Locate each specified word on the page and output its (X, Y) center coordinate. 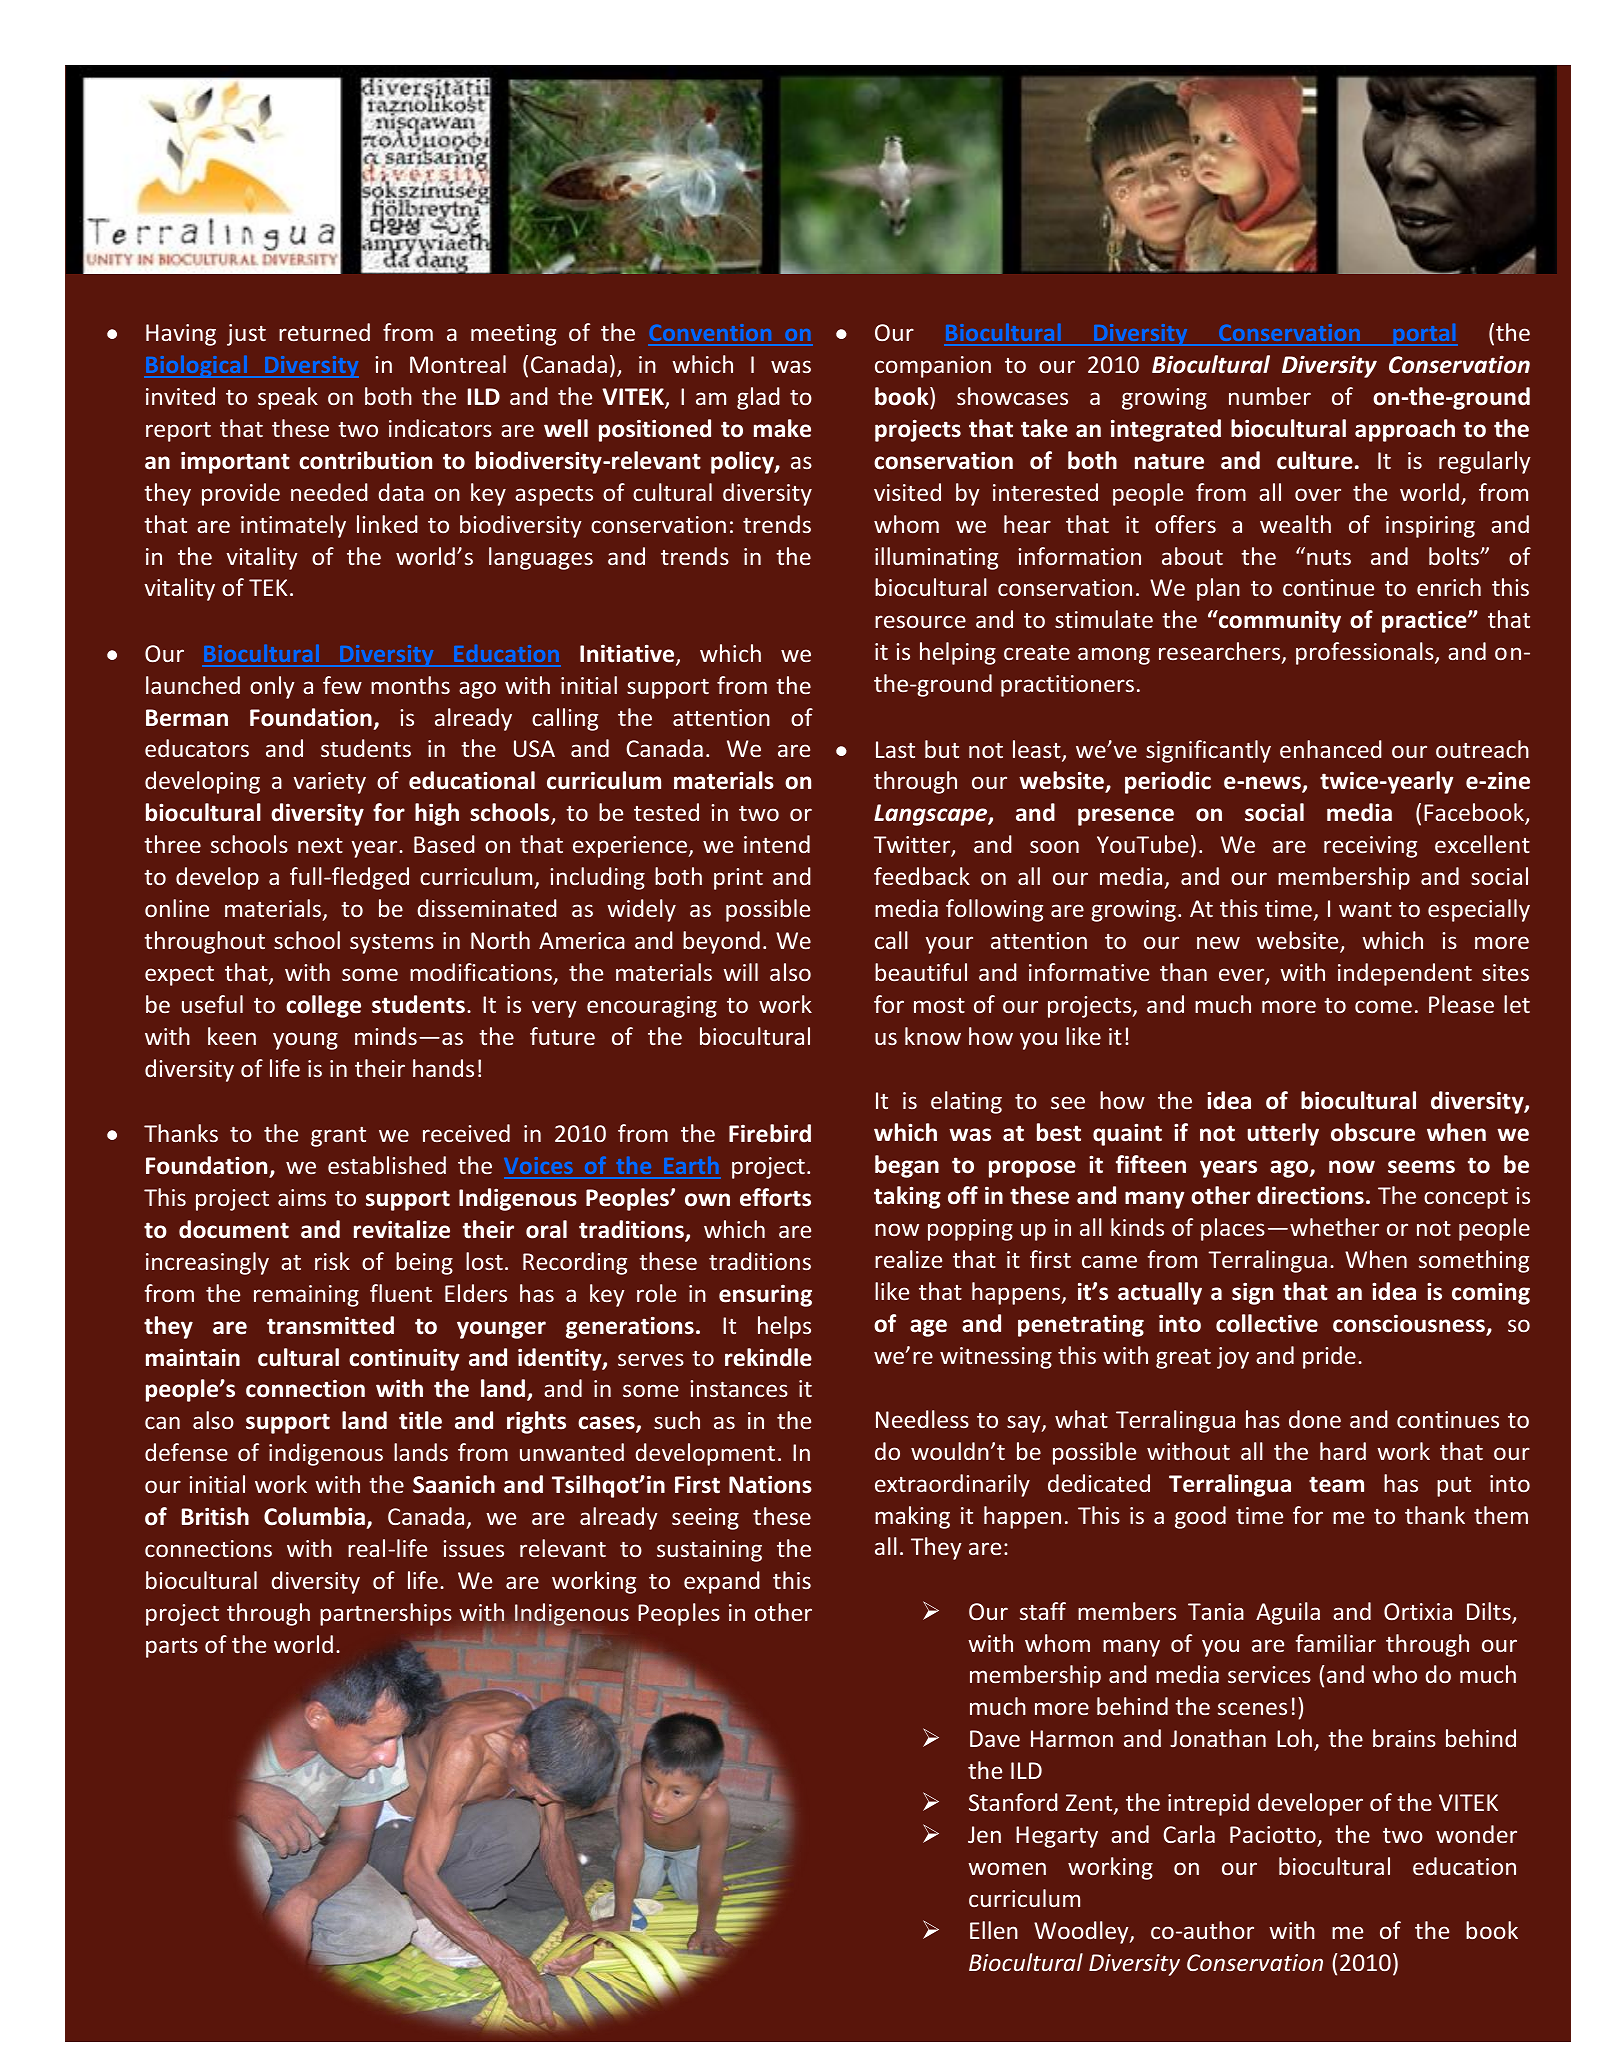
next (320, 845)
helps (784, 1327)
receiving (1370, 847)
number (1270, 396)
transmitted (330, 1325)
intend (777, 844)
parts (172, 1648)
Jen (984, 1834)
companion (933, 367)
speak (288, 398)
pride (1329, 1357)
